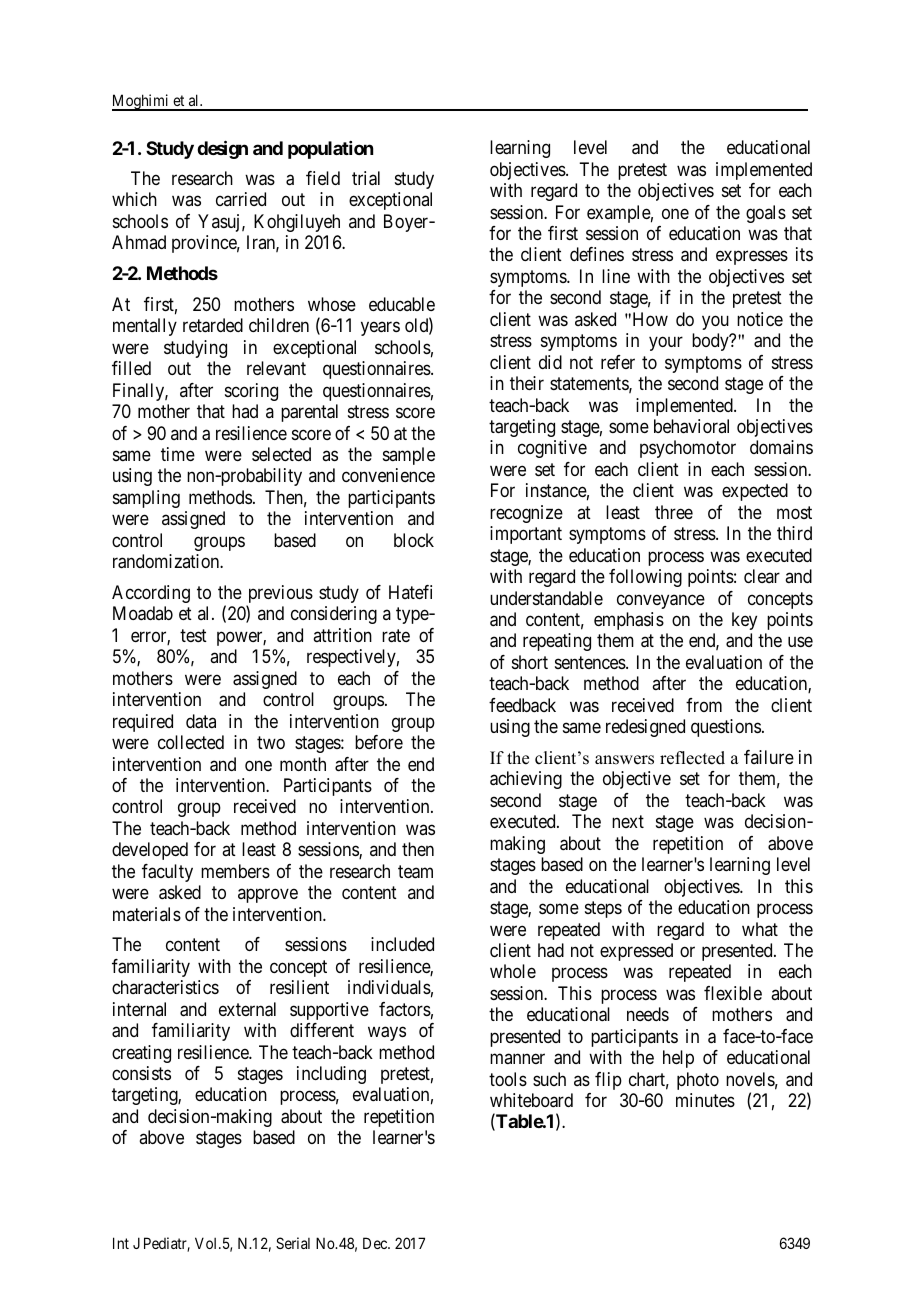 The image size is (924, 1308). Describe the element at coordinates (760, 929) in the screenshot. I see `what` at that location.
